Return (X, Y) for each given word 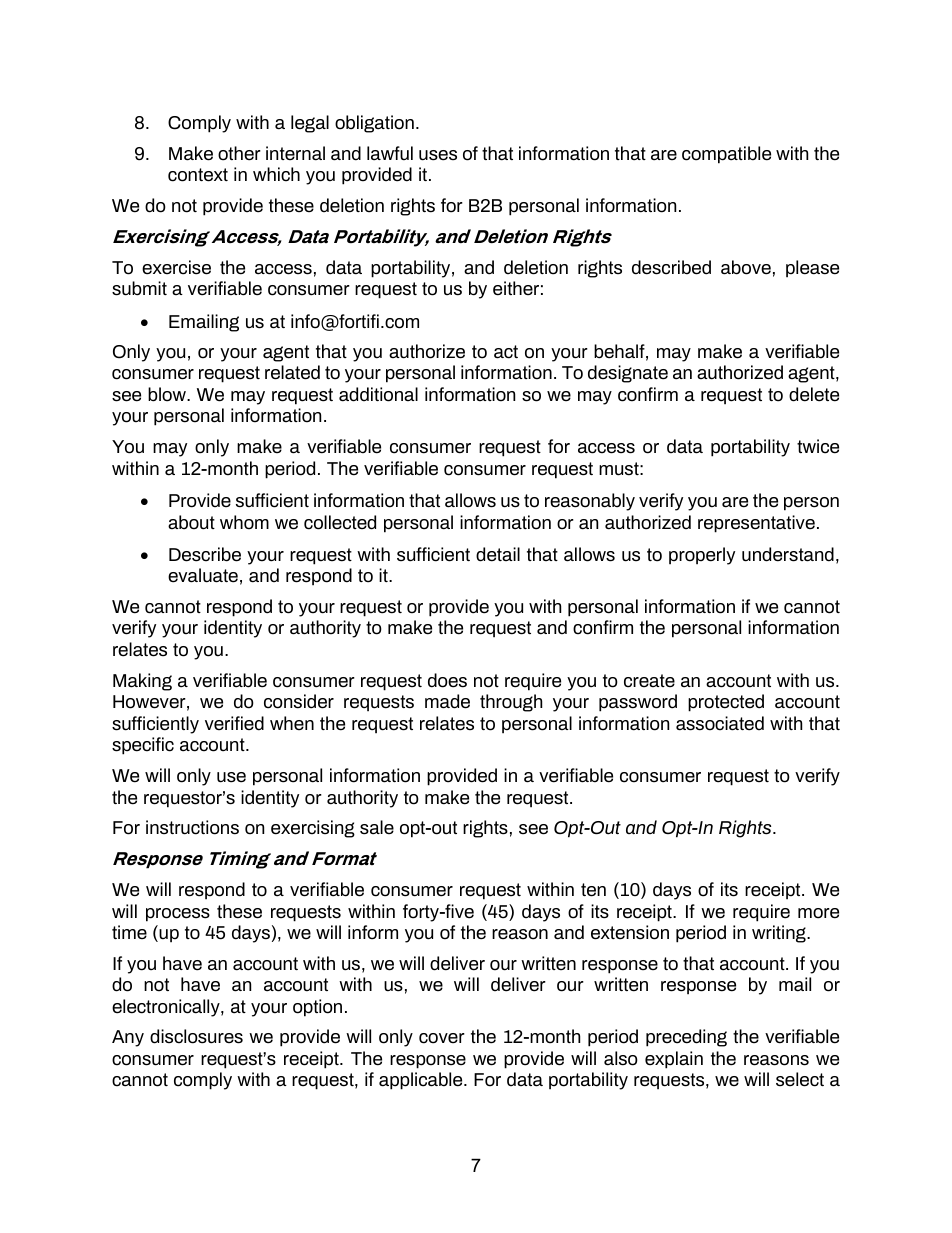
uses (438, 155)
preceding (686, 1038)
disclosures (196, 1036)
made (447, 701)
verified (234, 723)
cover (442, 1038)
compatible (726, 155)
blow (168, 394)
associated (720, 723)
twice (818, 446)
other (239, 153)
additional (378, 394)
